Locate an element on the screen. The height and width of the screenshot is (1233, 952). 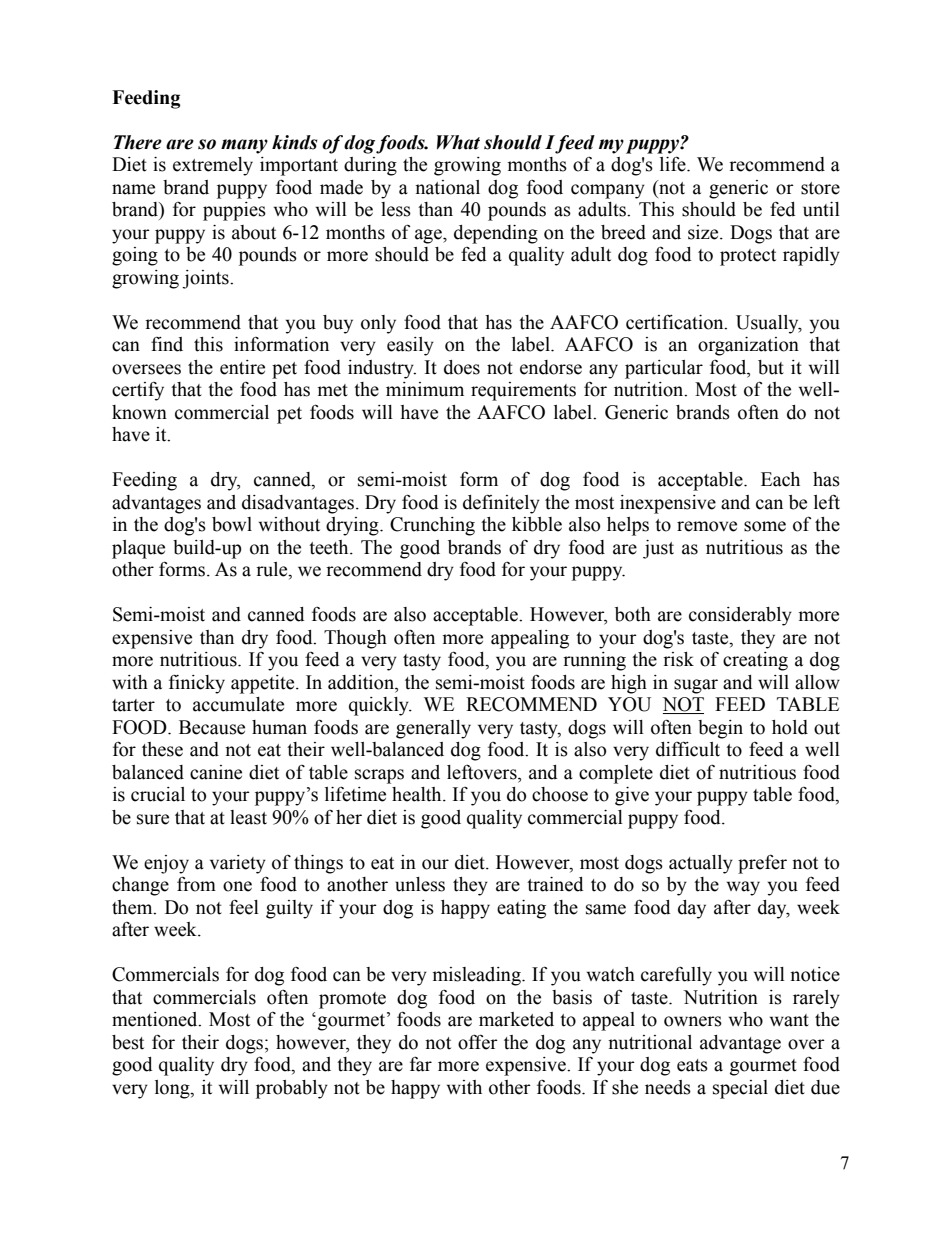
but is located at coordinates (771, 367).
